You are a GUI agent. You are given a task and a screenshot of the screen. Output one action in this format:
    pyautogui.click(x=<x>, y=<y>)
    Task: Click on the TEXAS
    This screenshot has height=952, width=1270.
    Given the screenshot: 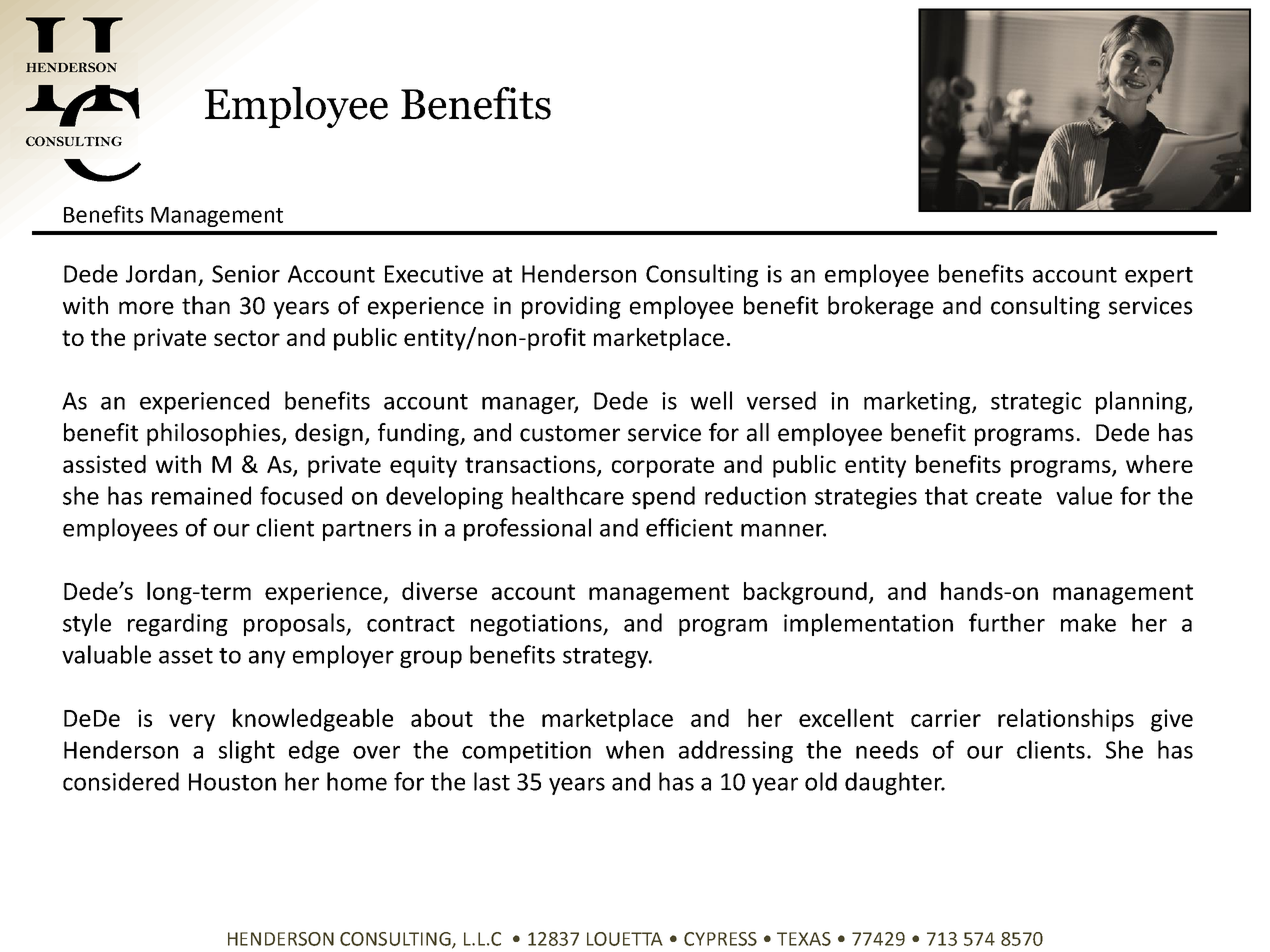 What is the action you would take?
    pyautogui.click(x=804, y=939)
